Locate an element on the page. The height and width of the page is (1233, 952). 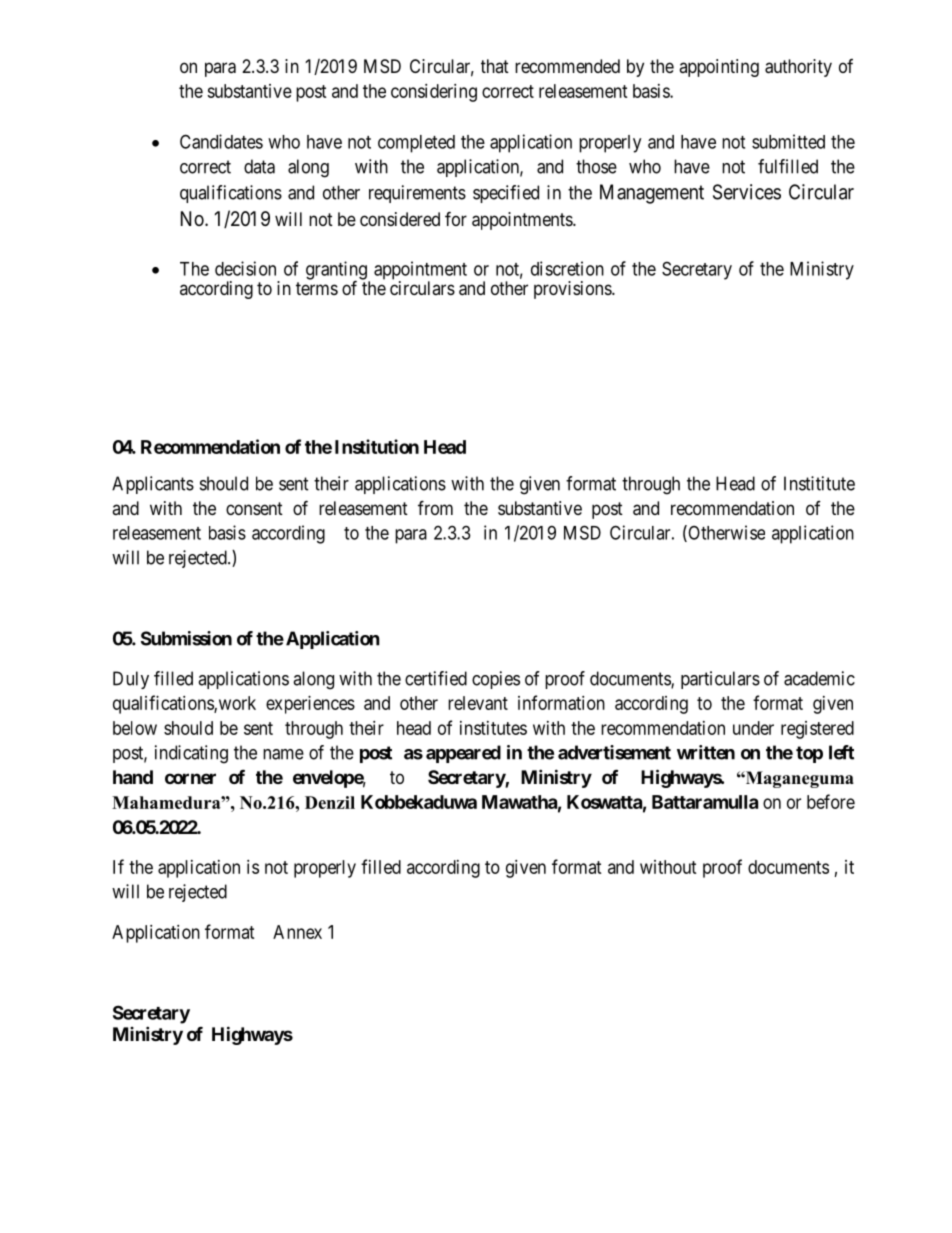
Candidates is located at coordinates (221, 141).
